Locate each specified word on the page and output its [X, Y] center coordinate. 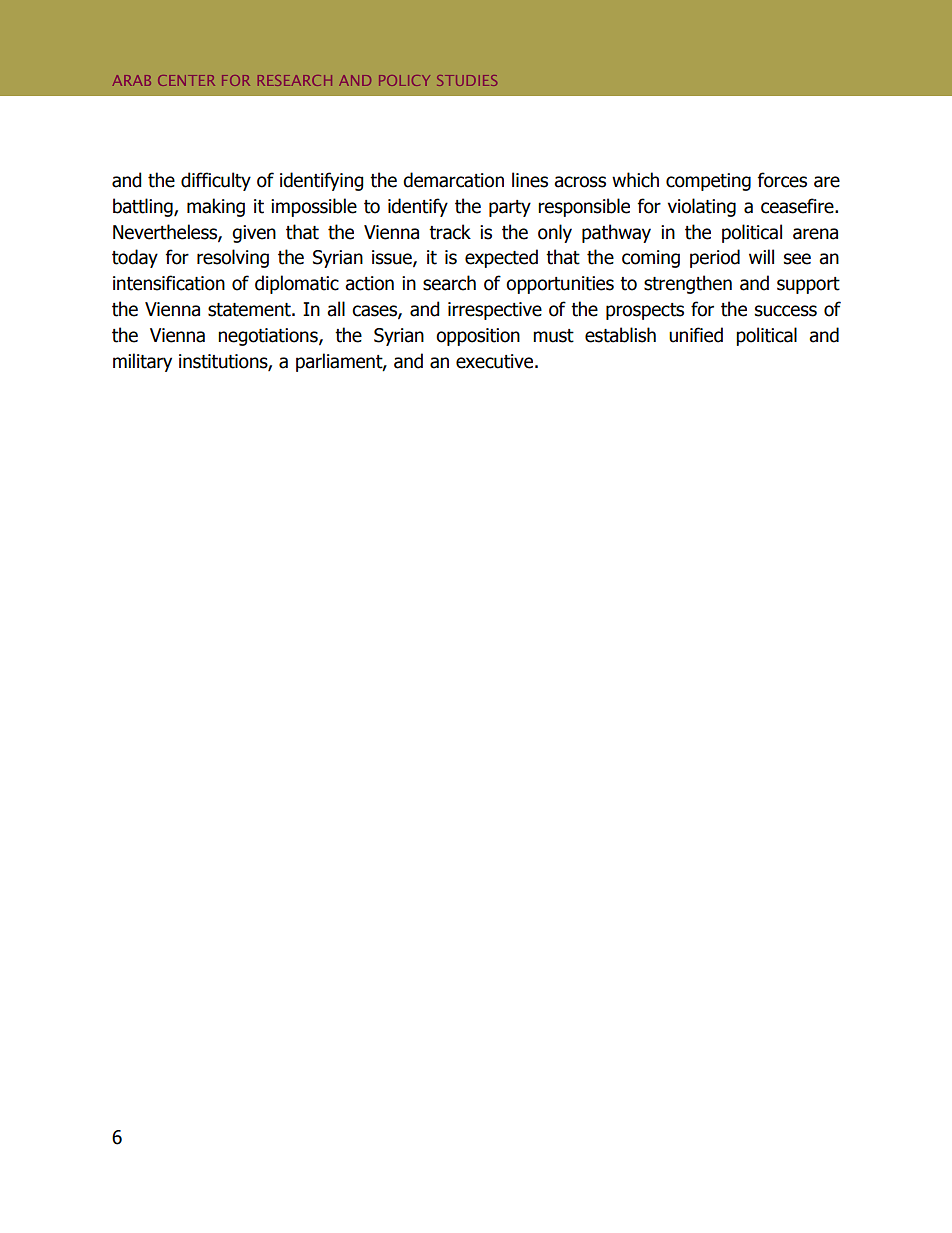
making [216, 207]
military [142, 362]
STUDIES [467, 80]
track [450, 232]
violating [702, 207]
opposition [478, 337]
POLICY [404, 80]
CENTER [186, 80]
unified [696, 335]
